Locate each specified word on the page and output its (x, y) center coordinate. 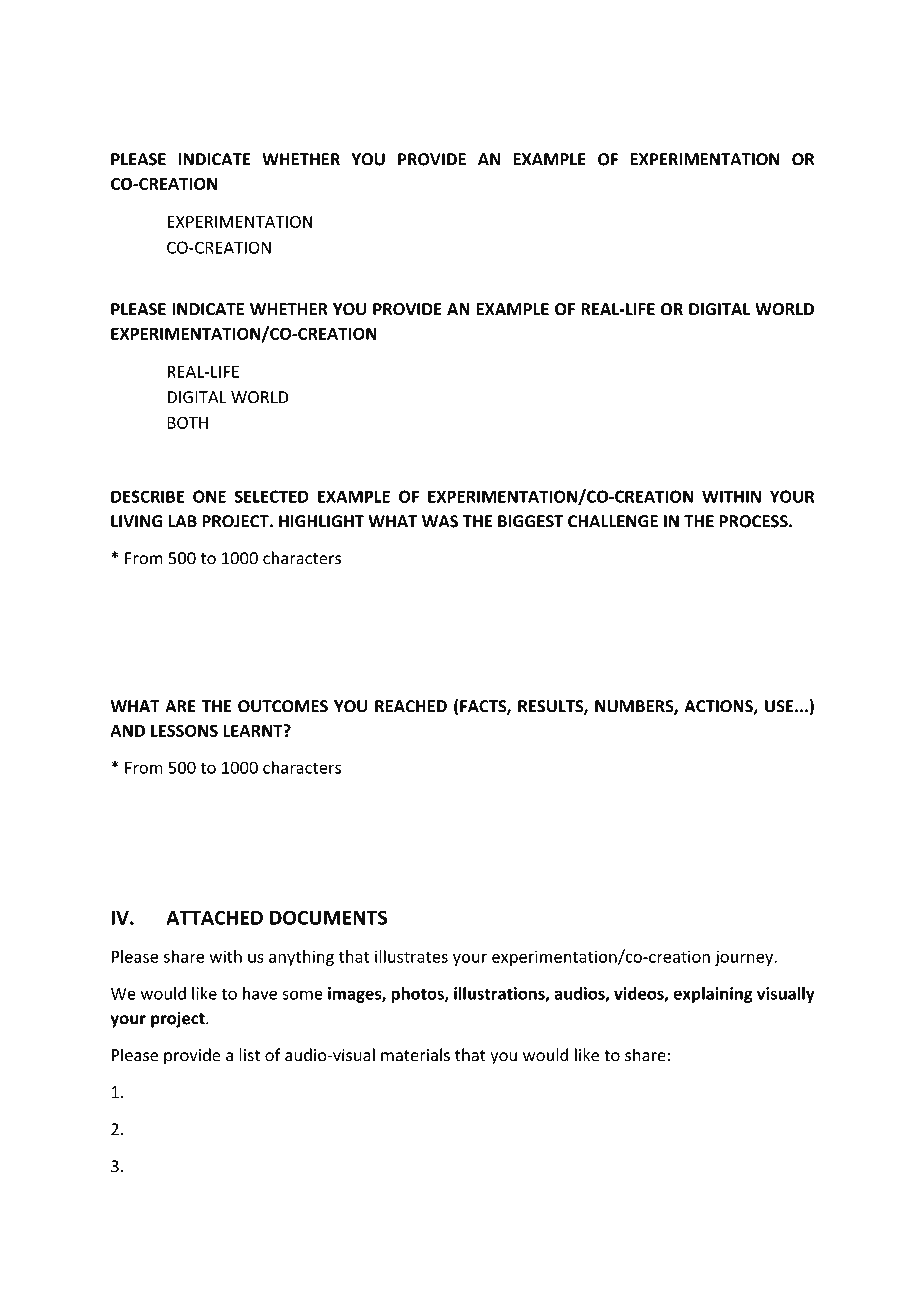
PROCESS (754, 521)
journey (745, 958)
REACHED (411, 706)
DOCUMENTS (328, 917)
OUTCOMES (283, 706)
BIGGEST (531, 521)
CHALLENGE (613, 521)
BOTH (187, 422)
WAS (440, 521)
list (249, 1055)
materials (415, 1055)
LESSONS (184, 730)
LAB (182, 521)
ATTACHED (214, 917)
